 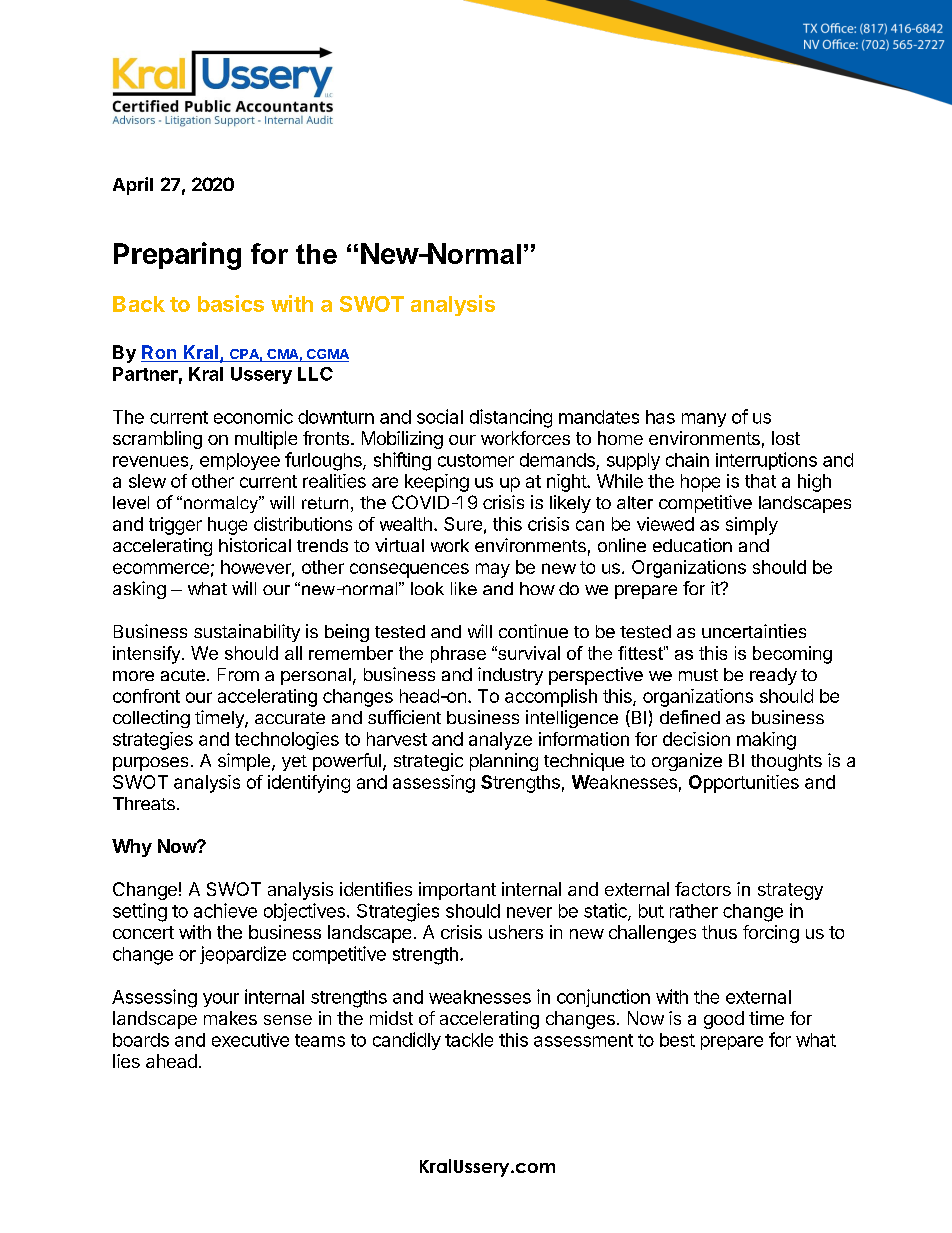 What do you see at coordinates (458, 654) in the image?
I see `phrase` at bounding box center [458, 654].
